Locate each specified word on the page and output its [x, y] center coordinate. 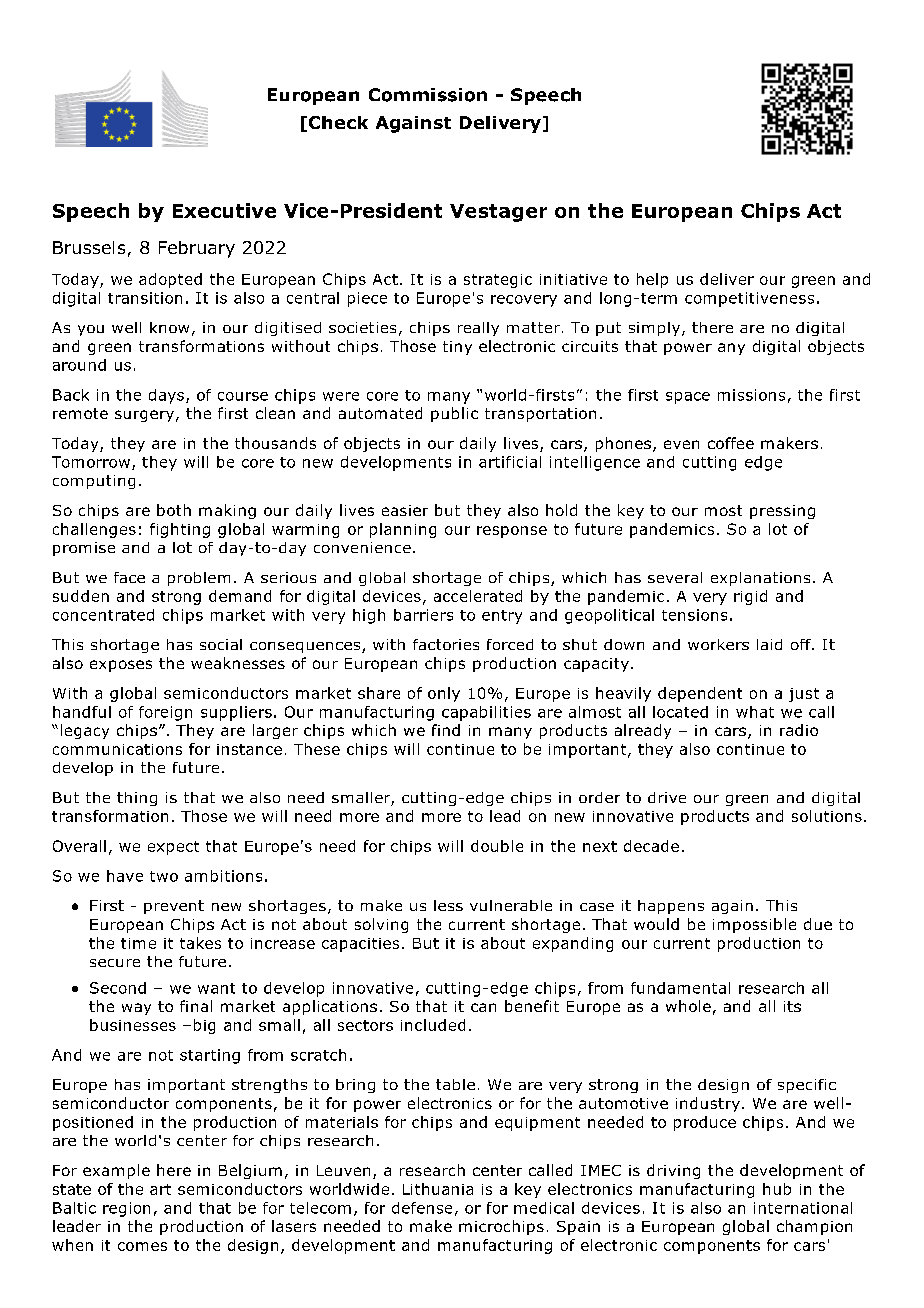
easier [405, 510]
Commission [428, 95]
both [174, 510]
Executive [224, 210]
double [497, 846]
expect [173, 848]
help [652, 280]
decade [651, 846]
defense [422, 1208]
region [126, 1209]
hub [777, 1189]
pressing [782, 512]
